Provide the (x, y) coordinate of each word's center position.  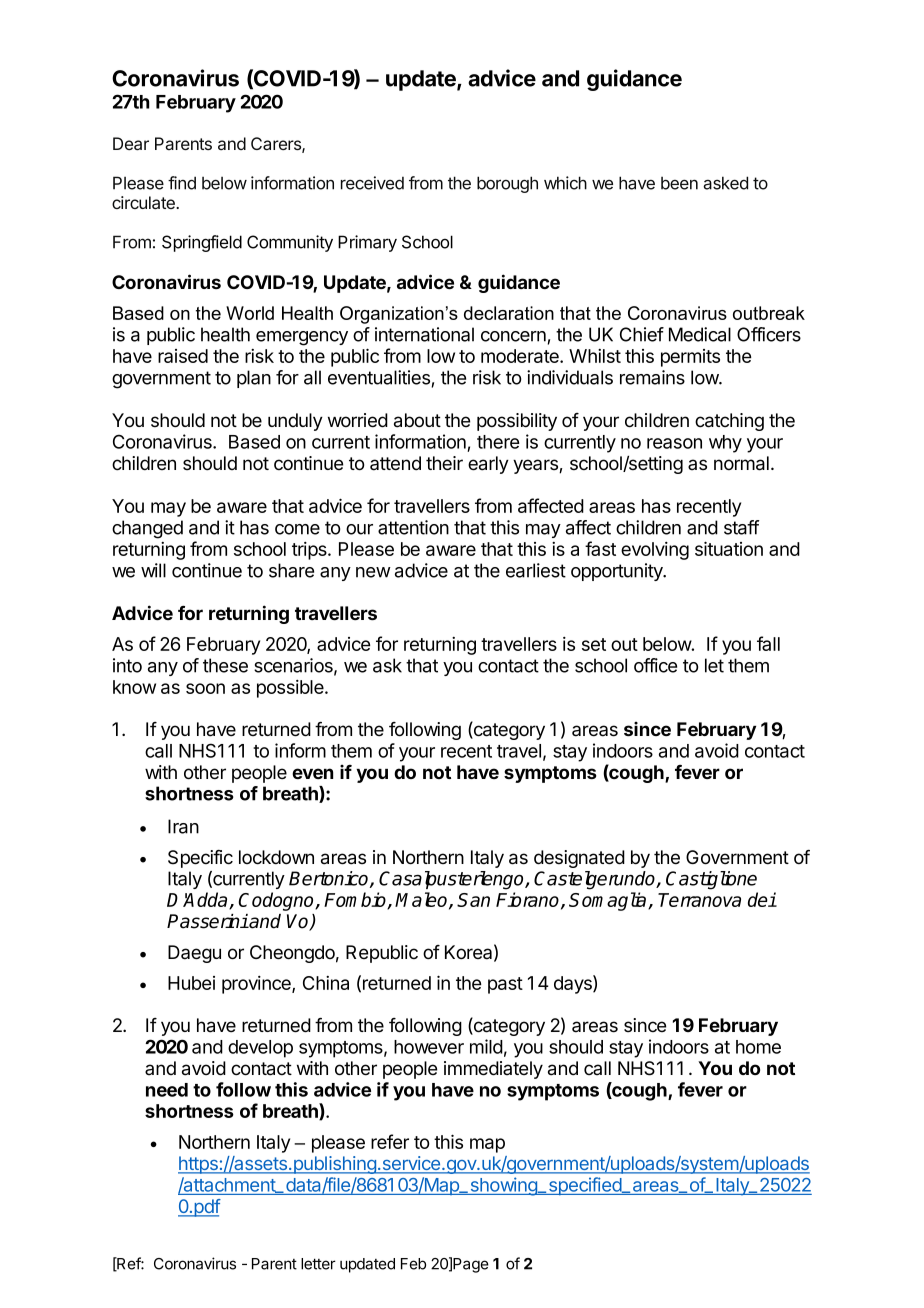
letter (318, 1264)
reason (674, 443)
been (679, 183)
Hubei (191, 983)
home (758, 1047)
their (444, 463)
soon (205, 688)
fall (768, 643)
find (182, 183)
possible (291, 689)
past (505, 985)
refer (390, 1141)
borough (507, 184)
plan (254, 379)
